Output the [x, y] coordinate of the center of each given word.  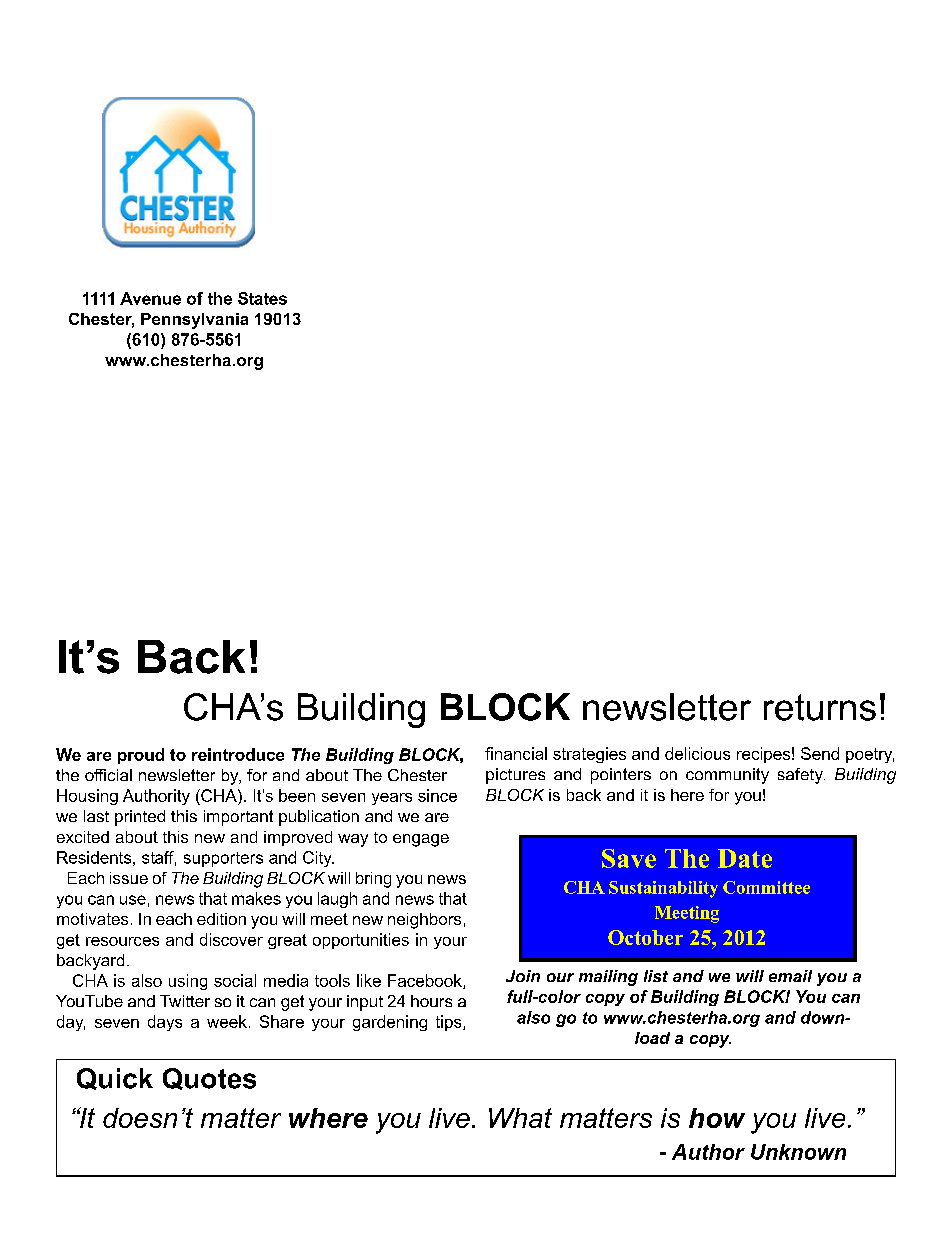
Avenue [150, 298]
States [262, 298]
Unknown [798, 1152]
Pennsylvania [194, 321]
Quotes [209, 1079]
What [520, 1118]
